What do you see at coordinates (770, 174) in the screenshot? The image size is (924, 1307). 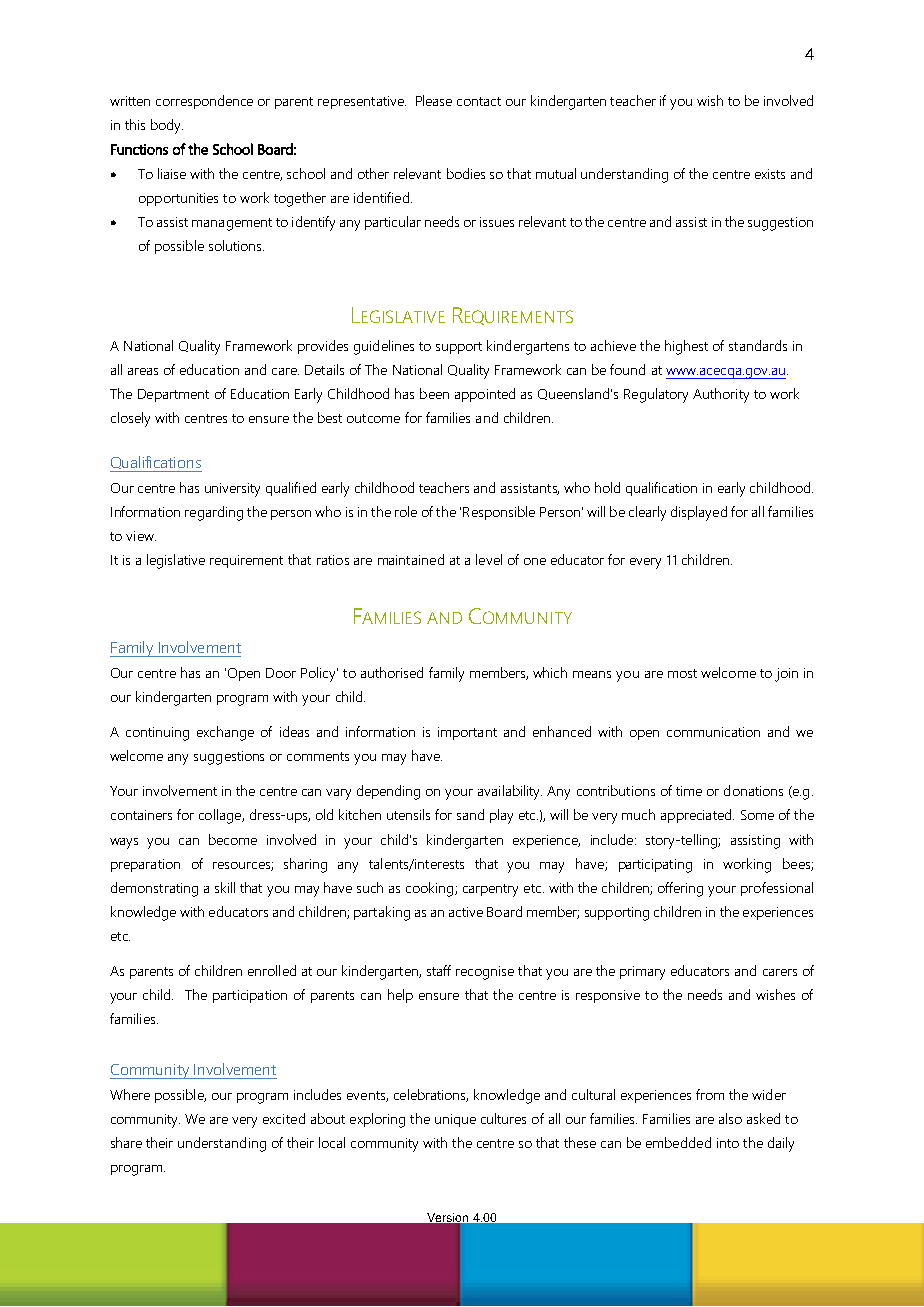 I see `exists` at bounding box center [770, 174].
